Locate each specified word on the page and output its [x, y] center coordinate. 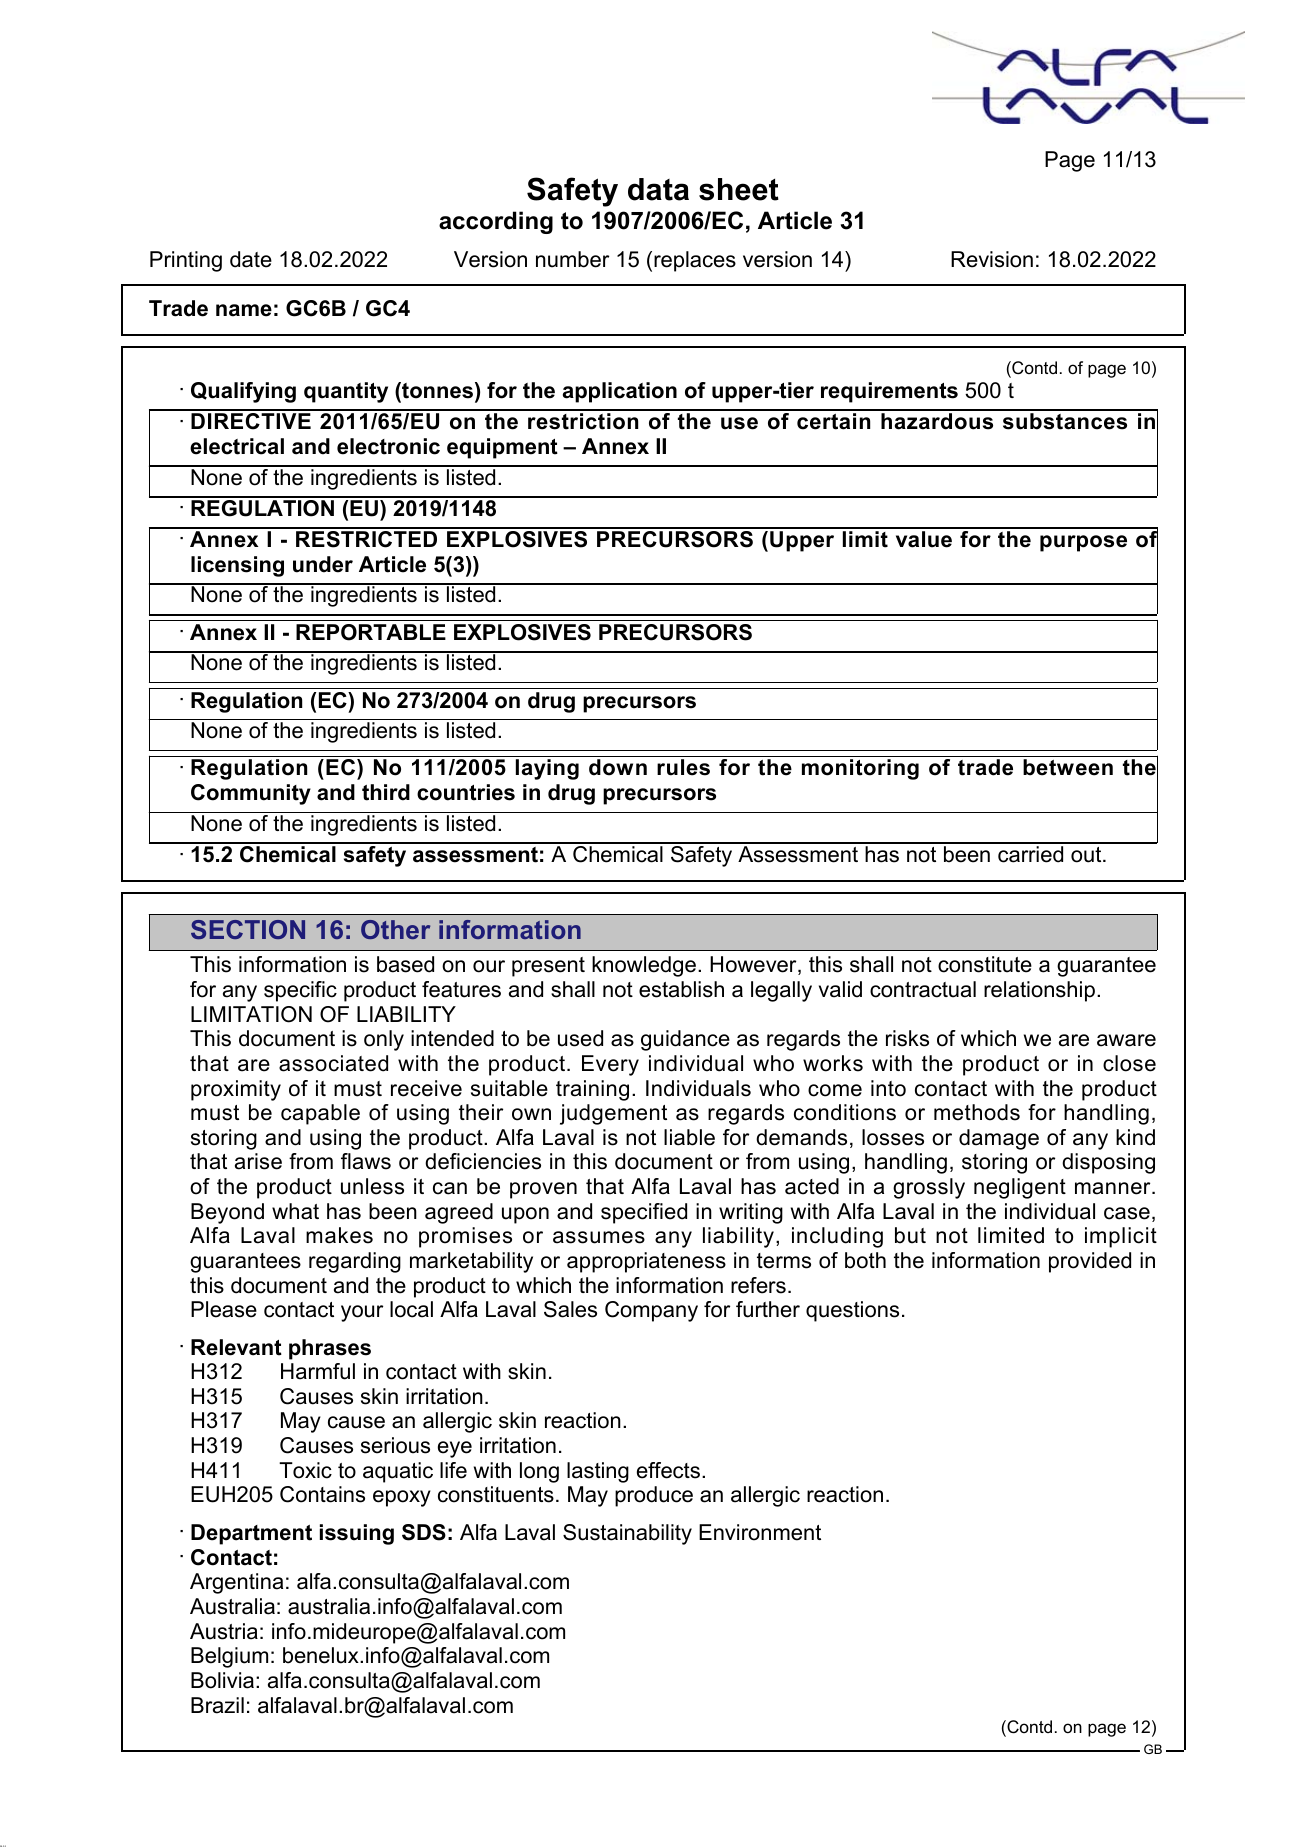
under [323, 564]
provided [1090, 1262]
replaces [695, 261]
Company [651, 1311]
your [362, 1313]
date [251, 259]
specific [300, 991]
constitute [985, 964]
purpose [1083, 543]
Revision [992, 259]
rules [683, 767]
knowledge [644, 966]
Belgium [229, 1657]
